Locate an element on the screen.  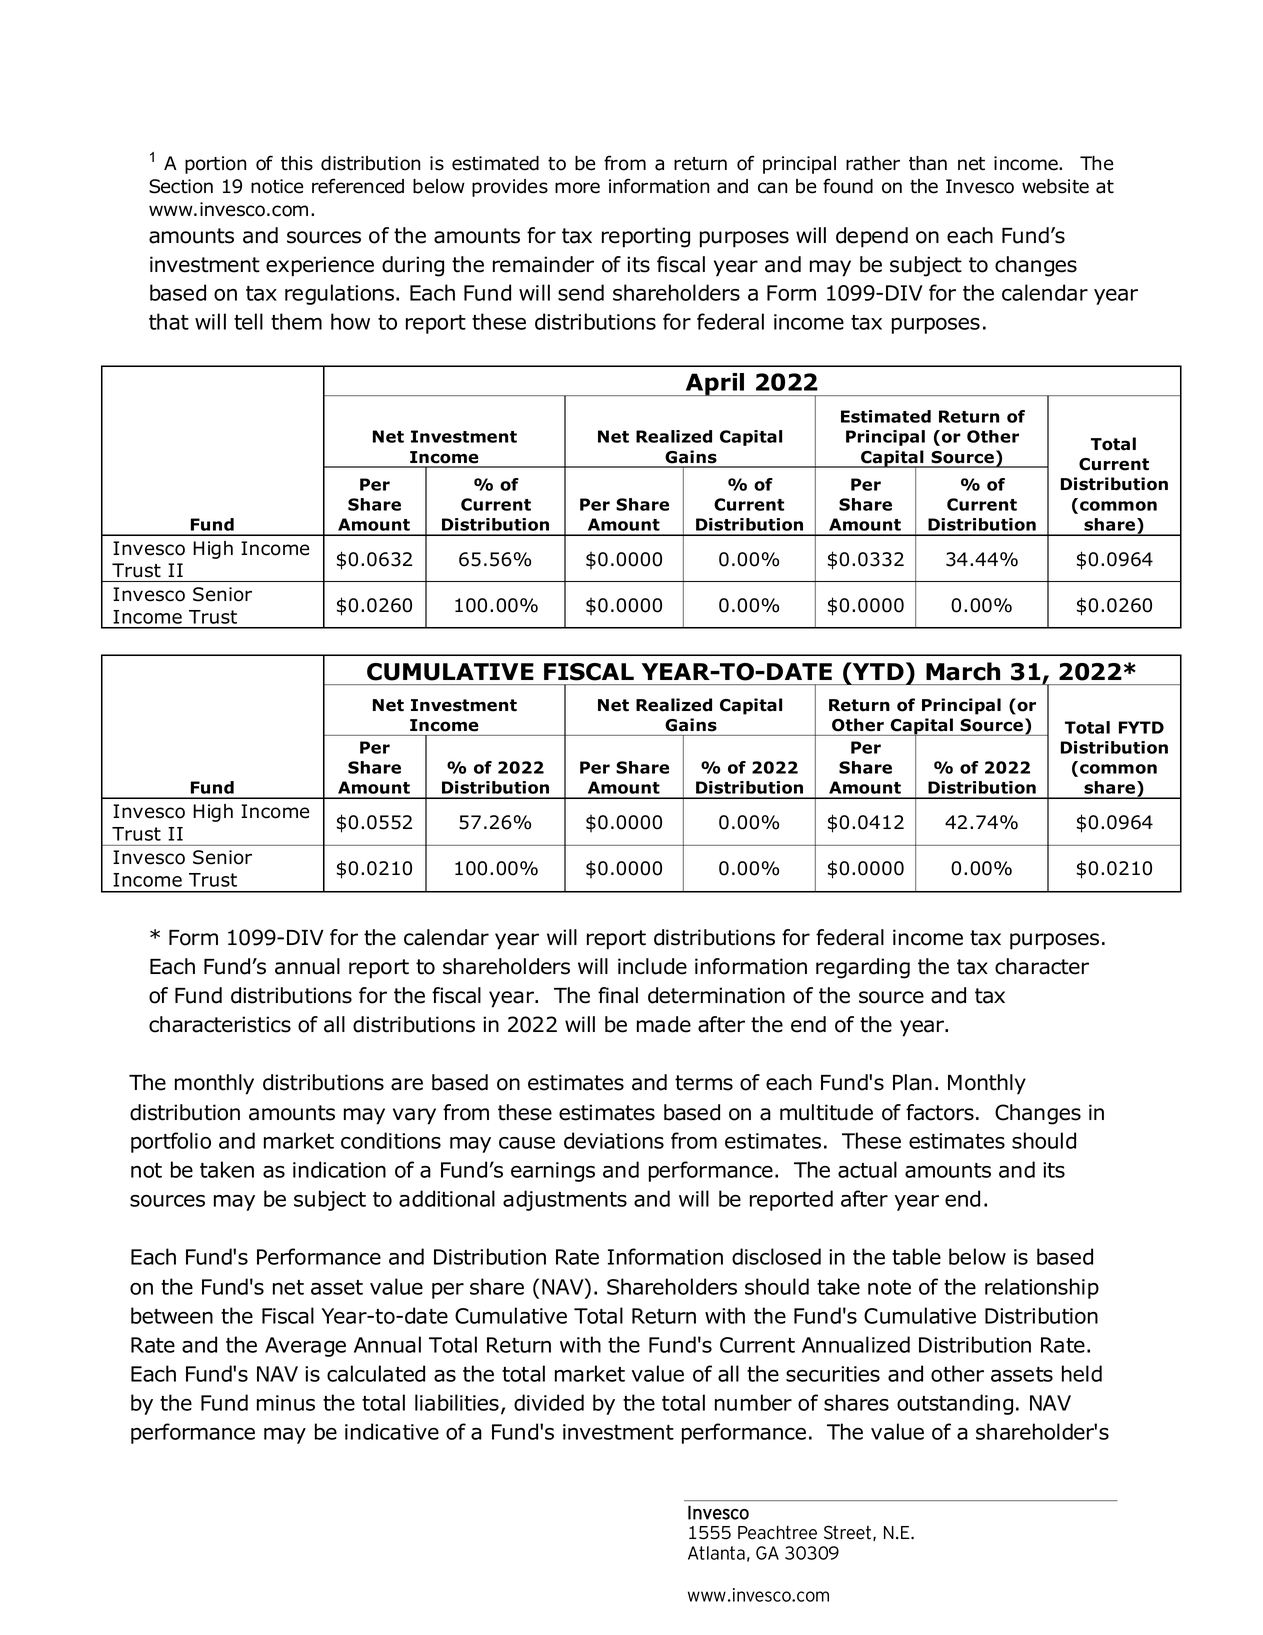
Street is located at coordinates (847, 1532).
